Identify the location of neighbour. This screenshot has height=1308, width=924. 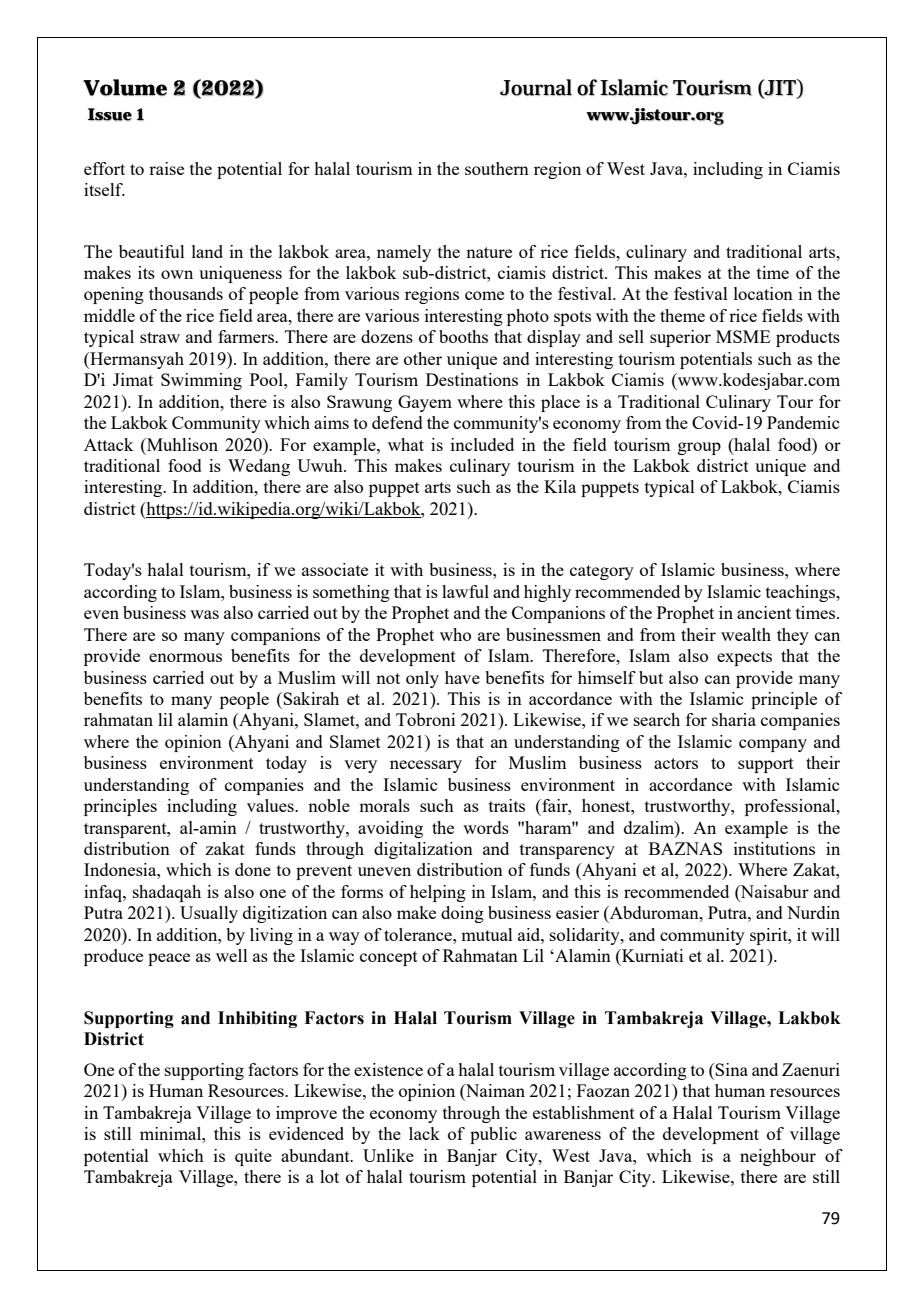
(778, 1157).
